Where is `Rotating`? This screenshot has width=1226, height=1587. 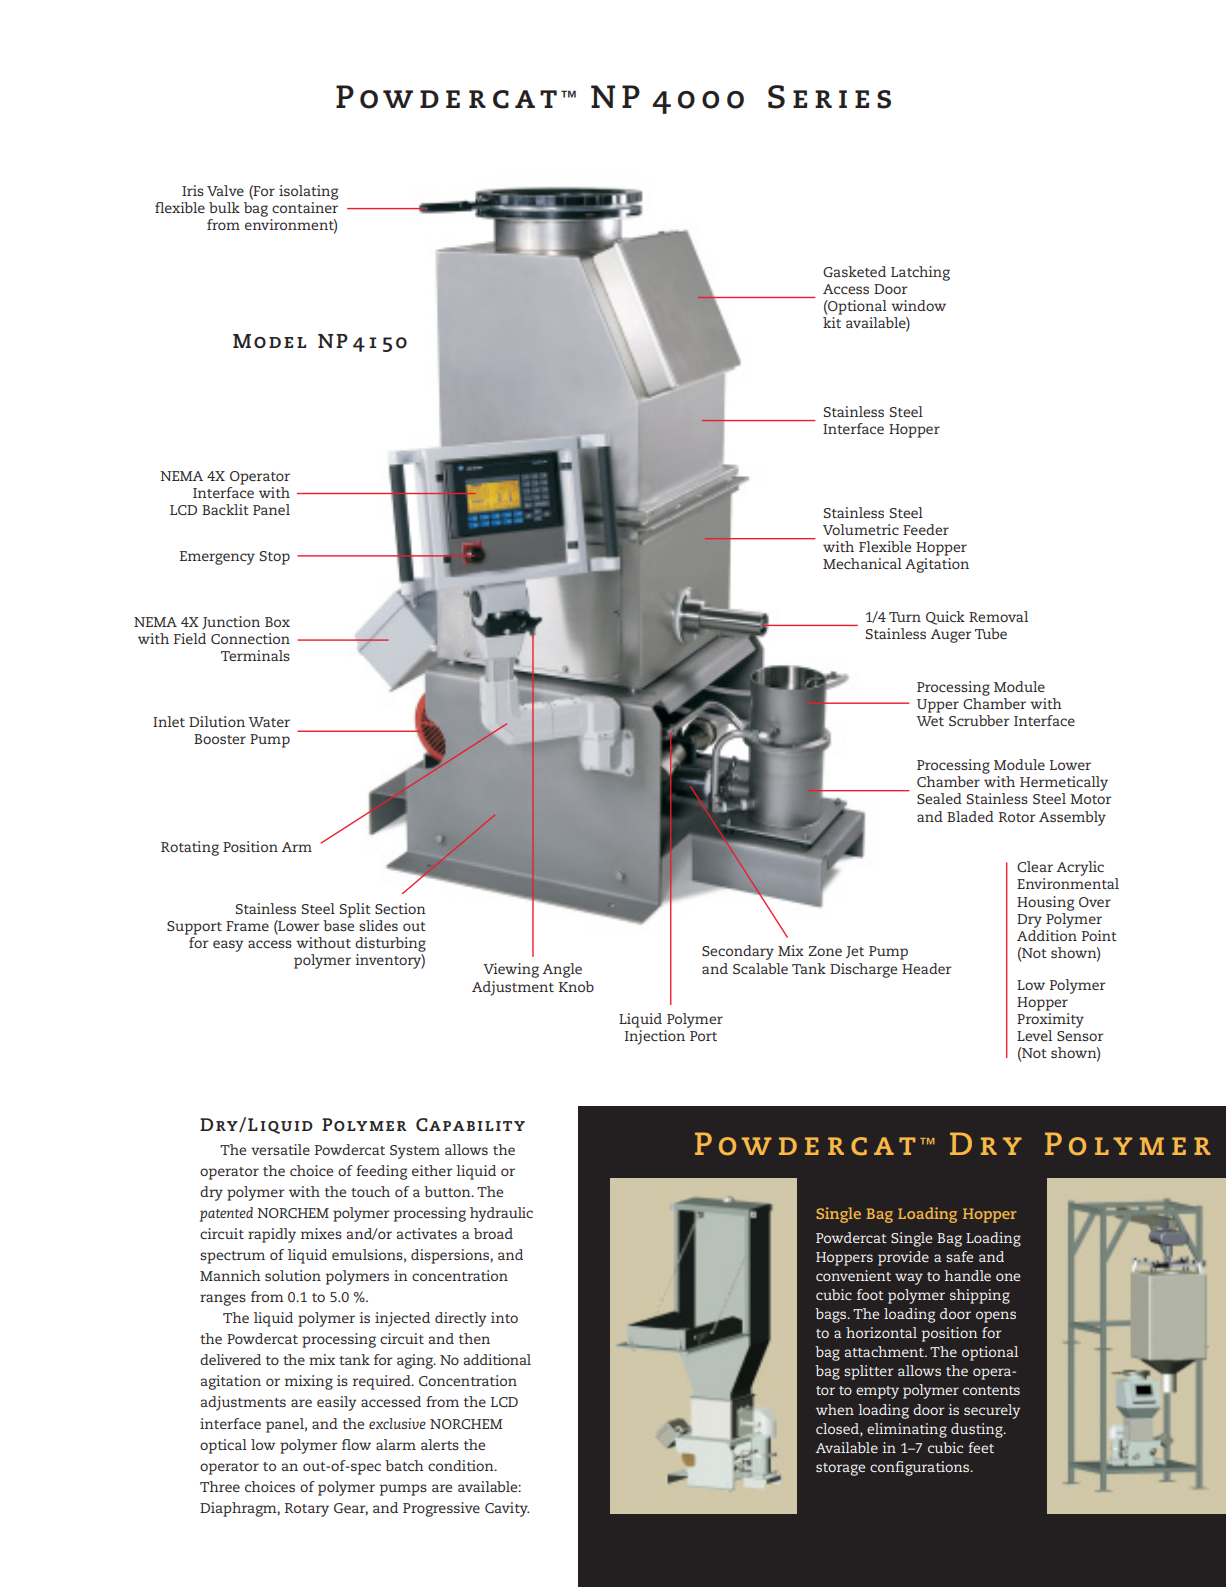 Rotating is located at coordinates (190, 848).
